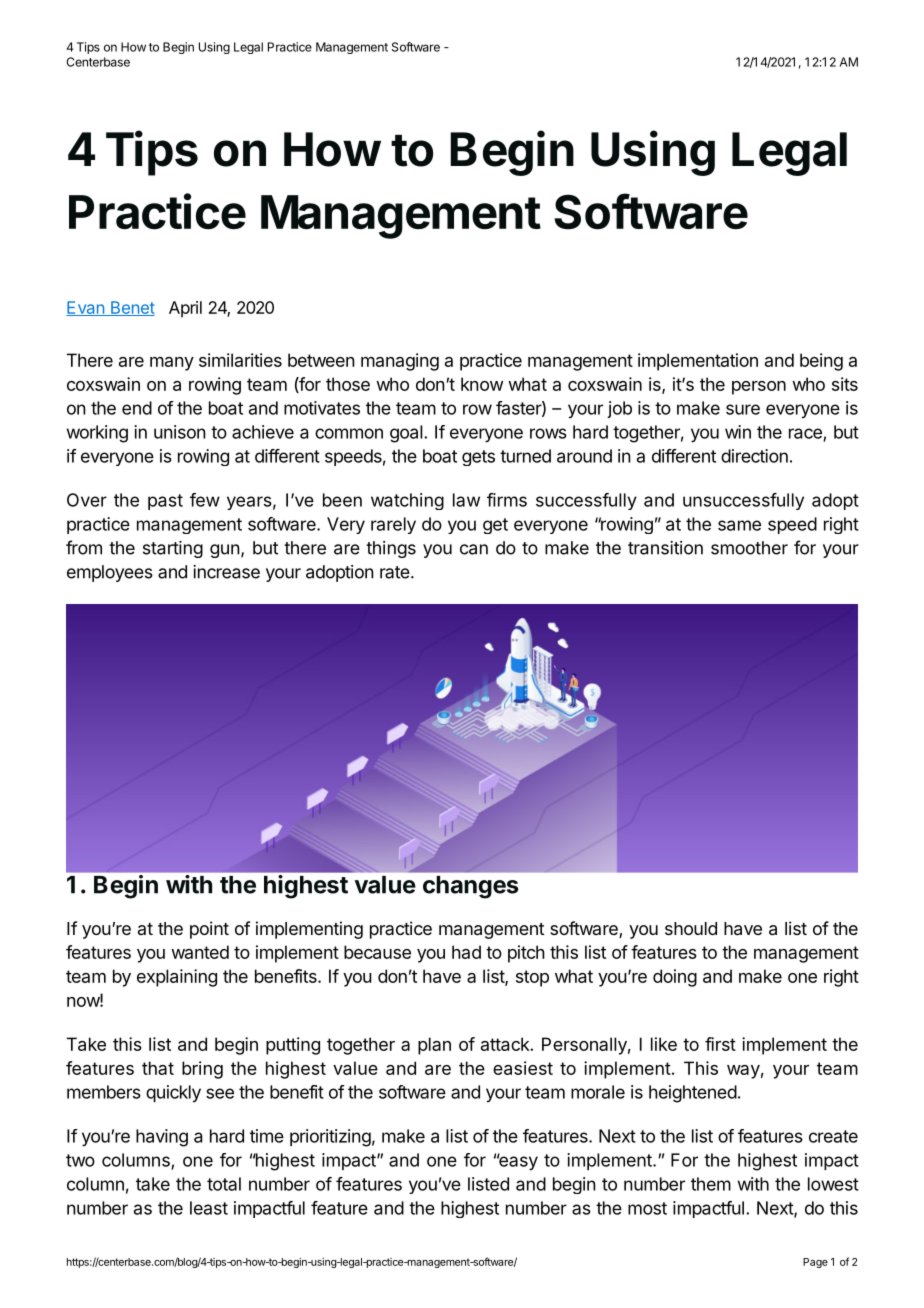 This image has height=1308, width=924. I want to click on managing, so click(400, 362).
